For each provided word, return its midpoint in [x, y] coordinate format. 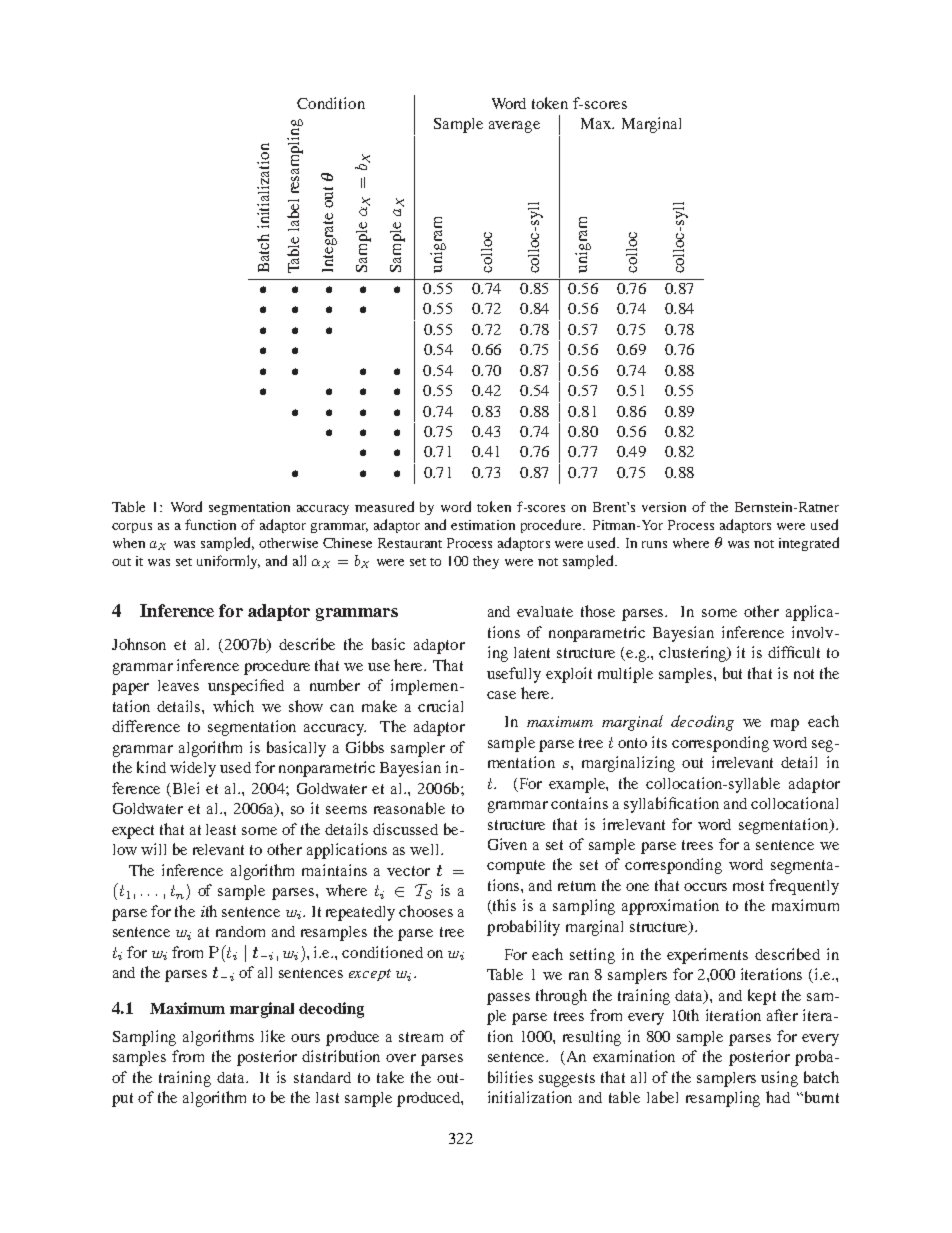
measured [384, 506]
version [664, 507]
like [273, 1036]
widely [193, 769]
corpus [132, 528]
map [785, 725]
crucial [440, 706]
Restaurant [410, 543]
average [514, 127]
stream [421, 1037]
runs [654, 544]
